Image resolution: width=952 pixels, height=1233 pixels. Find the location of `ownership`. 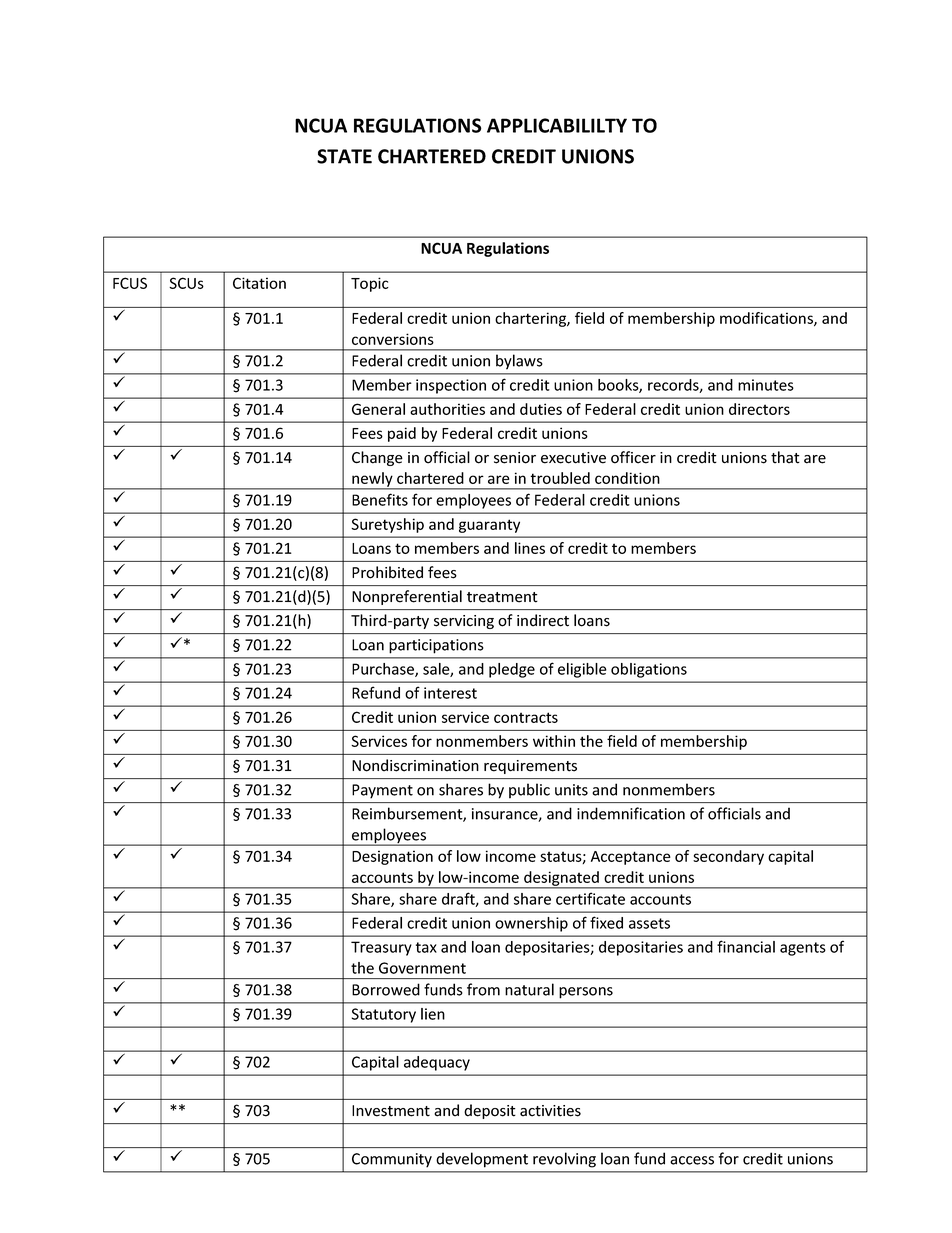

ownership is located at coordinates (531, 924).
